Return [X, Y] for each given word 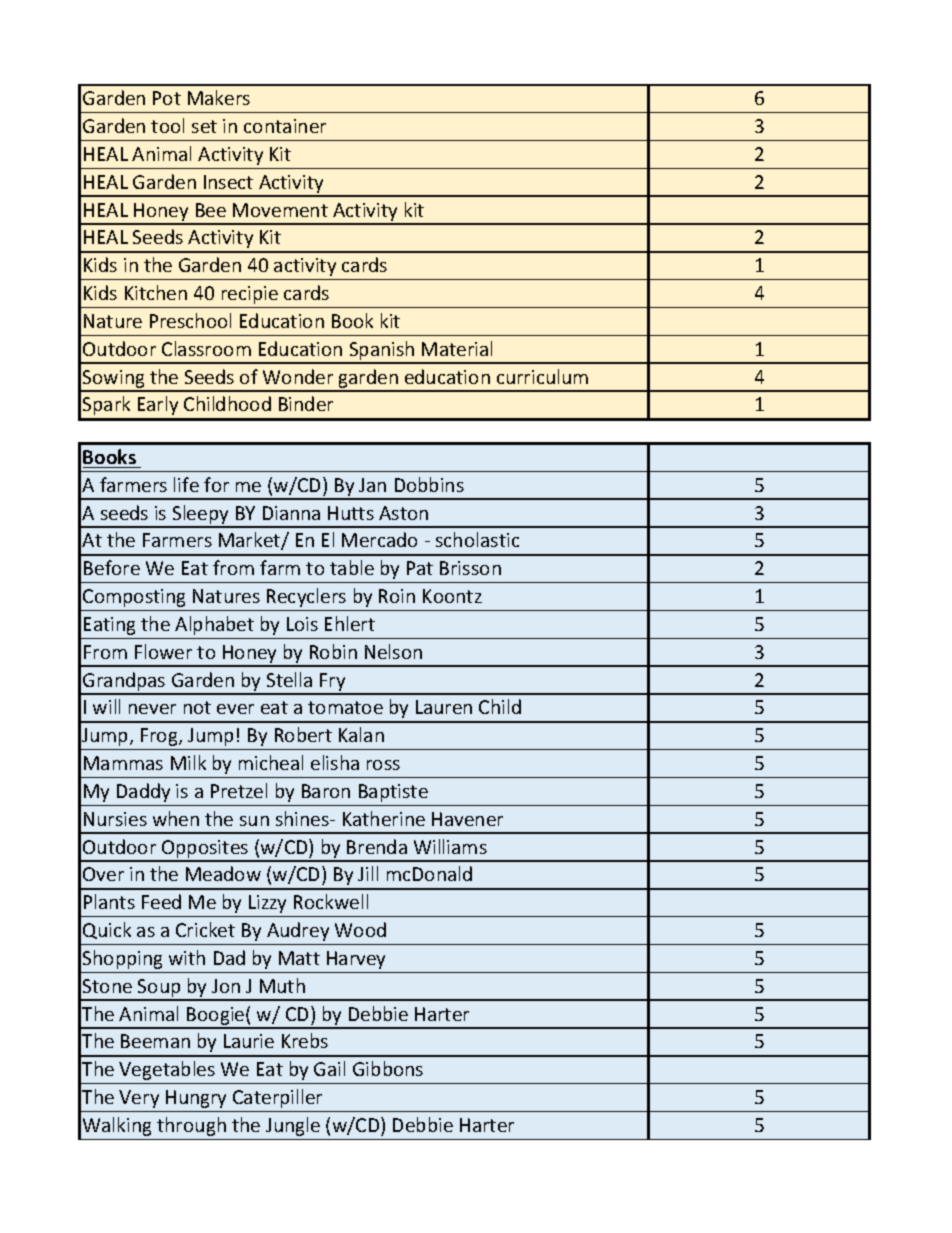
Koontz [452, 596]
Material [457, 348]
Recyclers [306, 597]
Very [139, 1099]
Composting [134, 598]
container [285, 126]
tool [167, 125]
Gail [329, 1068]
